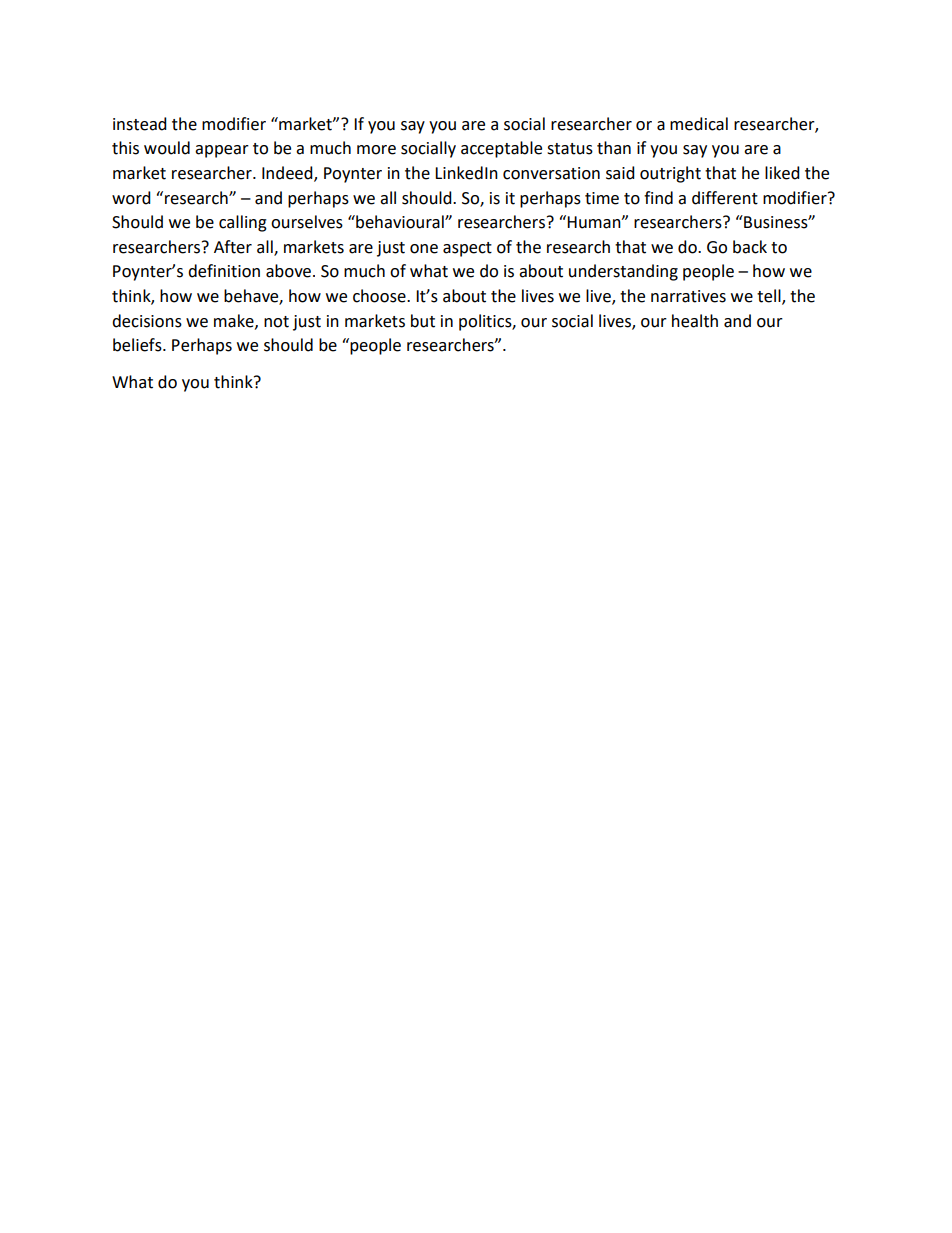 This screenshot has width=952, height=1233. I want to click on outright, so click(670, 174).
